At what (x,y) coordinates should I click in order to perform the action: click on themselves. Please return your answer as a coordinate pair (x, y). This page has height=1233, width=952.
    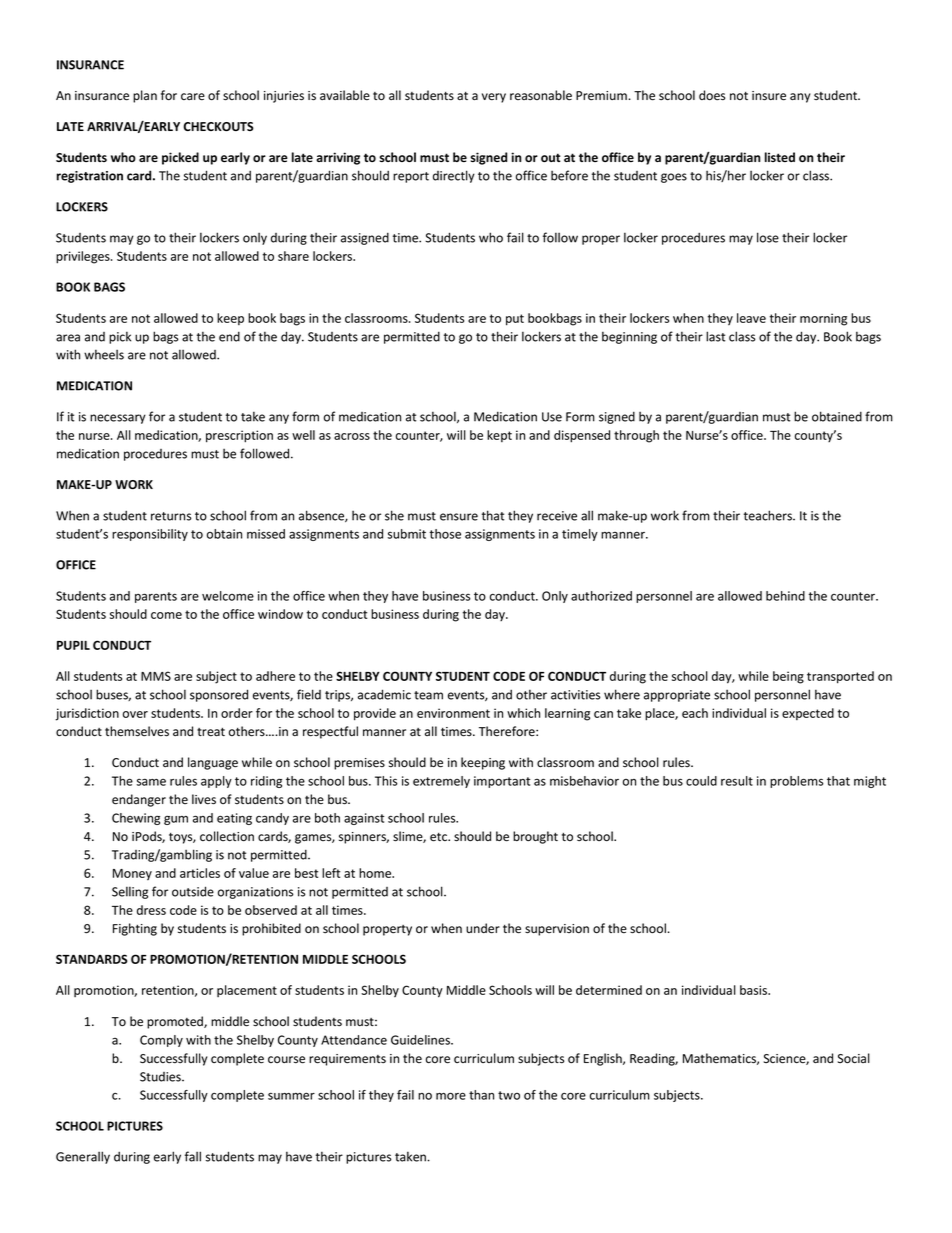
    Looking at the image, I should click on (137, 731).
